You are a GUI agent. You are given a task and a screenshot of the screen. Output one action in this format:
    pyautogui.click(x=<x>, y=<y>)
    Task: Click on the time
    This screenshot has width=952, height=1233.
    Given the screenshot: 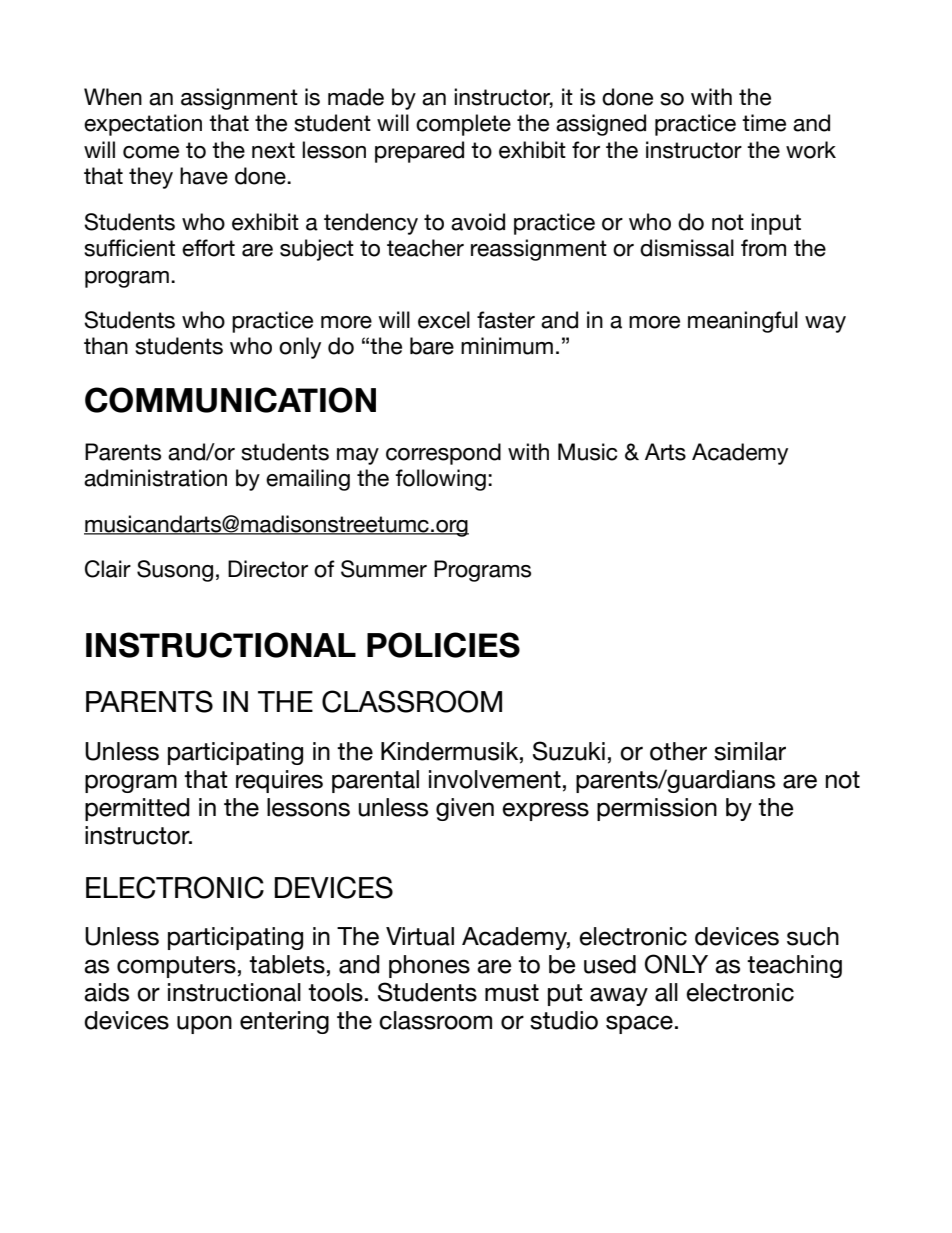 What is the action you would take?
    pyautogui.click(x=764, y=123)
